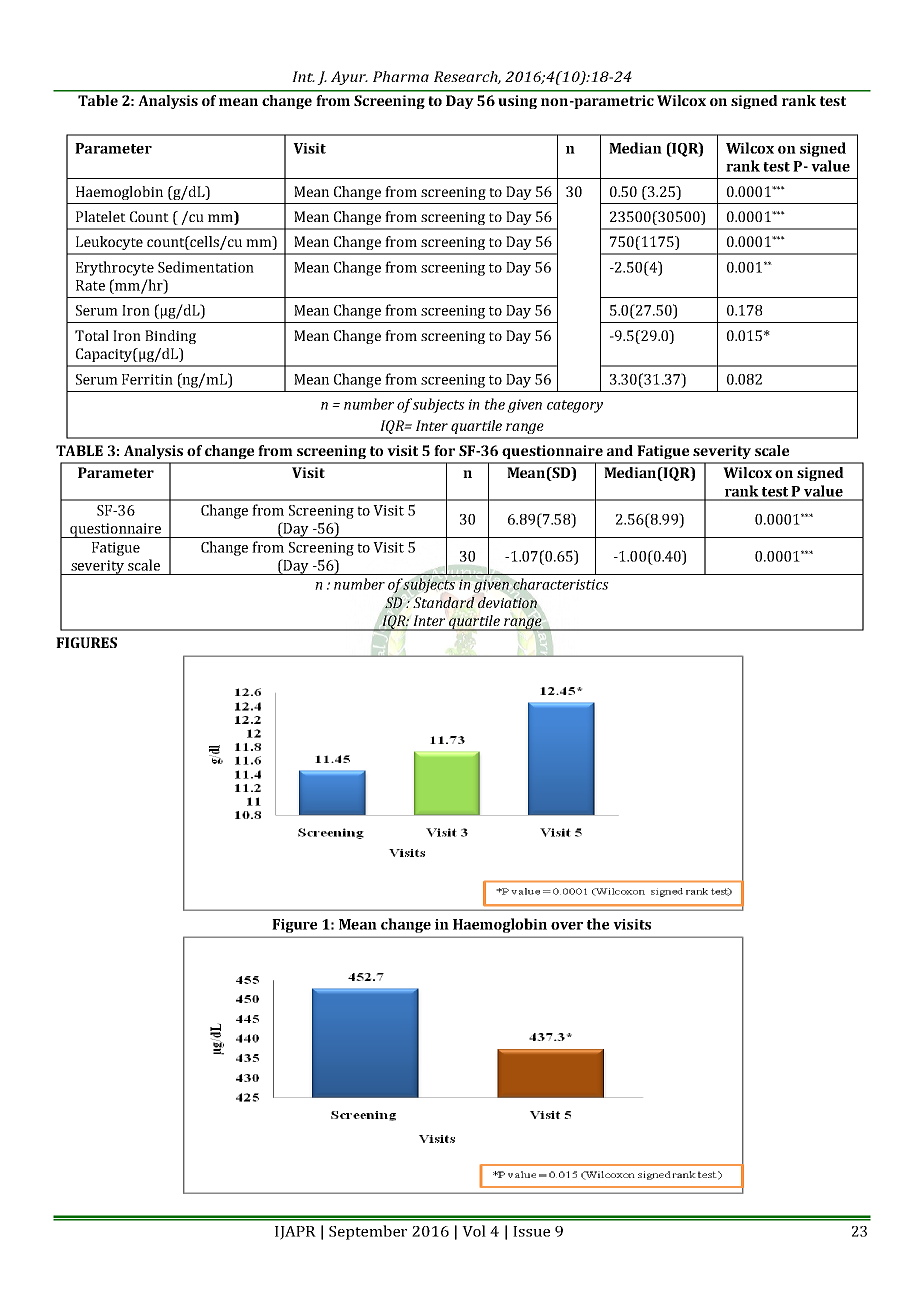 This screenshot has width=924, height=1307. I want to click on Platelet, so click(101, 216).
